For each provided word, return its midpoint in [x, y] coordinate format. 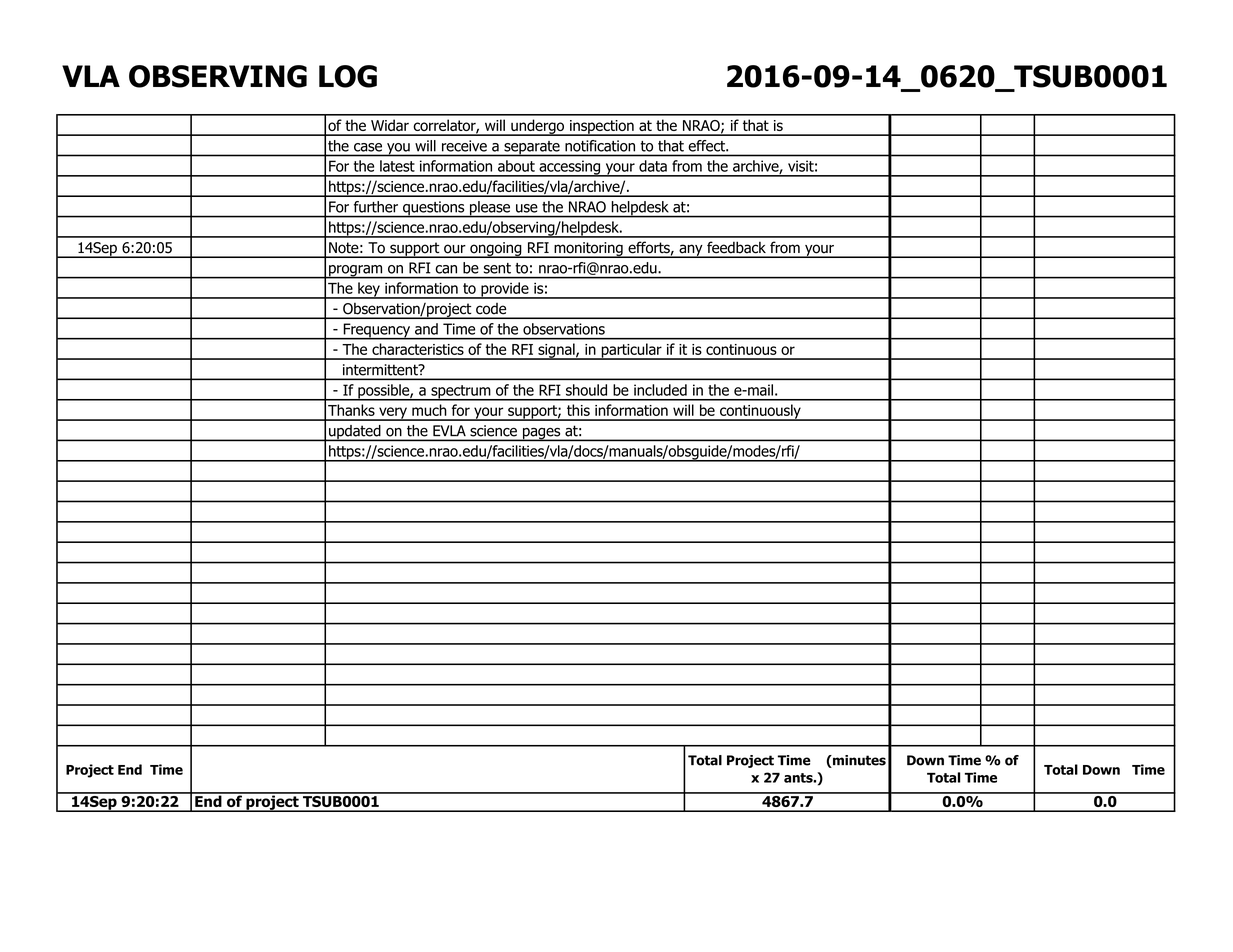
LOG [348, 76]
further [376, 207]
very [393, 414]
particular [631, 351]
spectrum [461, 393]
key [369, 290]
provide [505, 290]
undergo [537, 127]
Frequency [376, 331]
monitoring [588, 250]
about [516, 166]
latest [397, 166]
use [526, 208]
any [691, 251]
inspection [602, 128]
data [653, 166]
